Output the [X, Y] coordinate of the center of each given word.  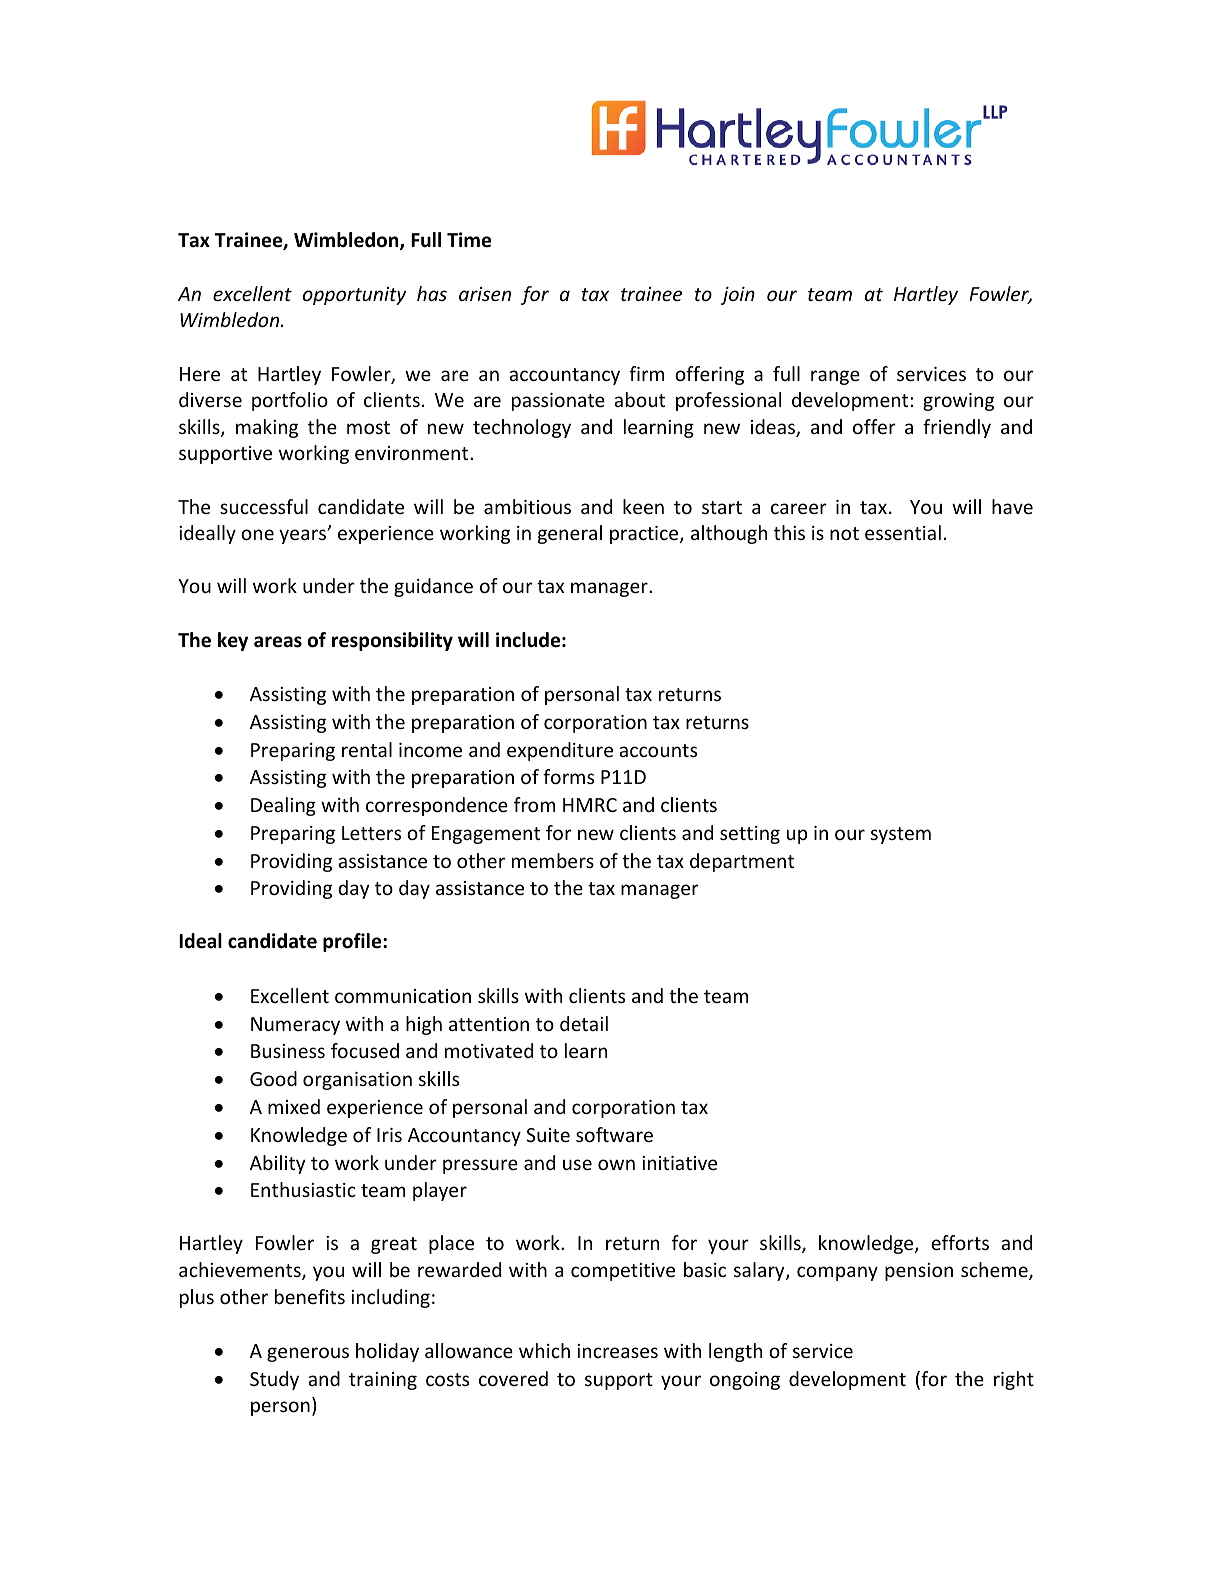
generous [308, 1354]
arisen [485, 294]
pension [919, 1272]
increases [617, 1351]
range [835, 377]
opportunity [354, 296]
